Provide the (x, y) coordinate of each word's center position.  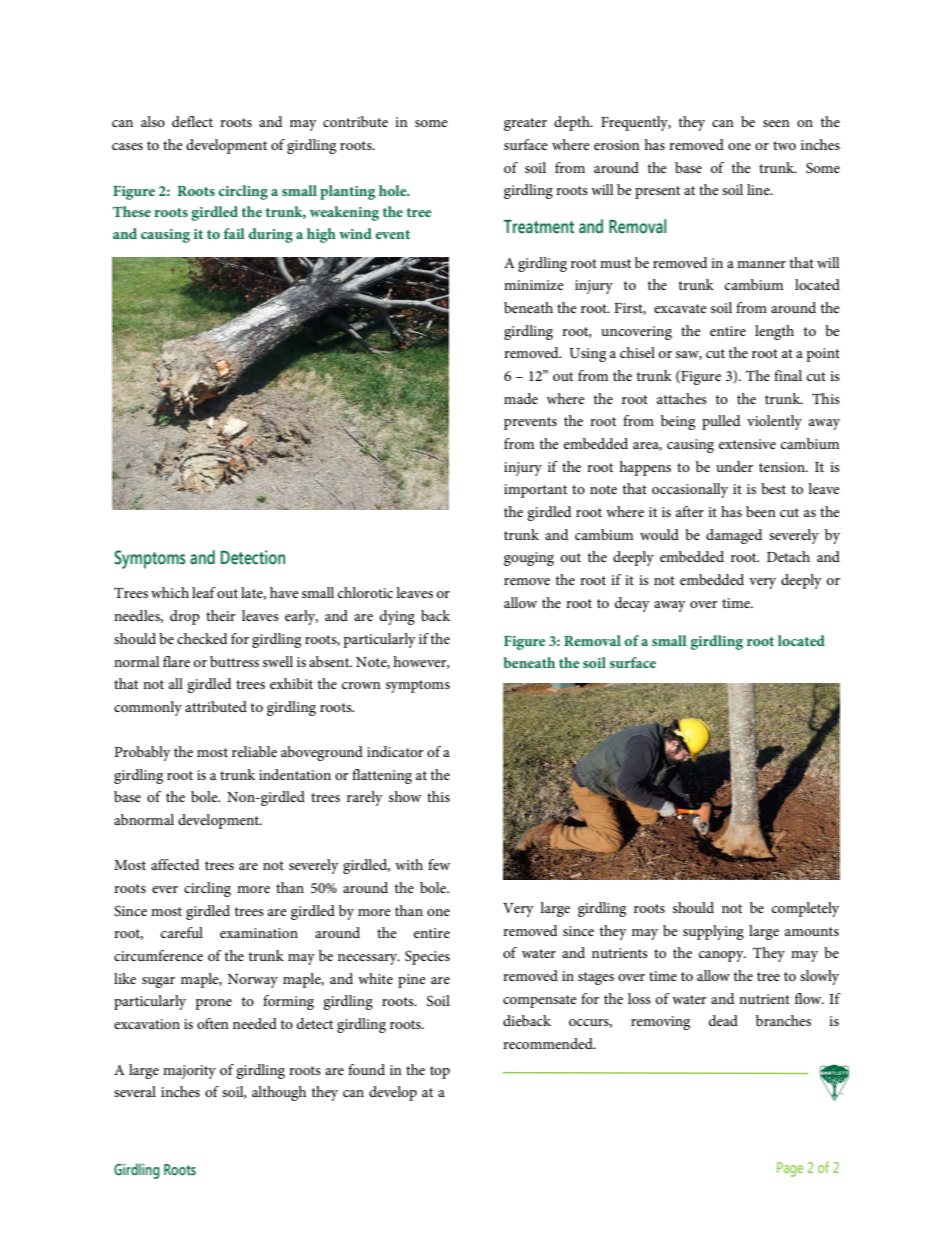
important (535, 491)
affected (175, 864)
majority (189, 1072)
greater (525, 124)
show (405, 796)
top (440, 1072)
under (734, 466)
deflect (192, 121)
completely (805, 909)
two (784, 145)
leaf (204, 592)
